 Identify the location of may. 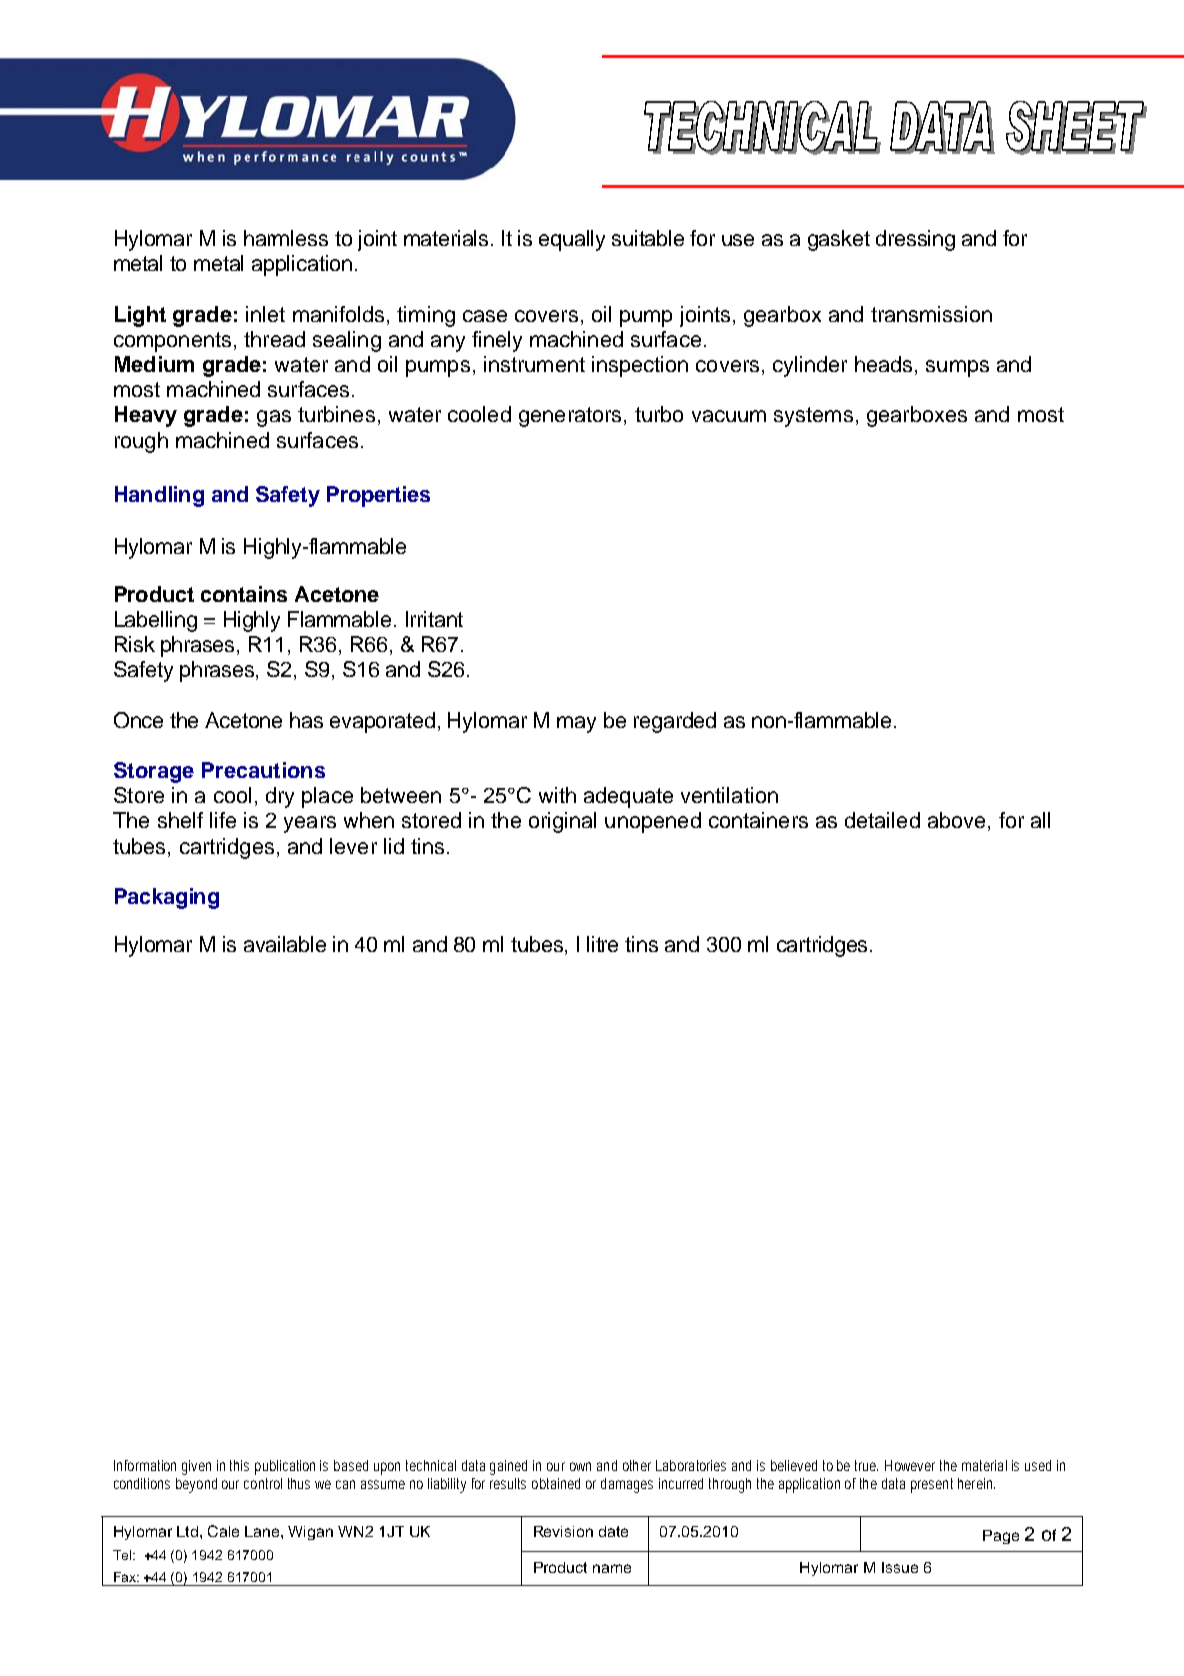
(576, 724).
